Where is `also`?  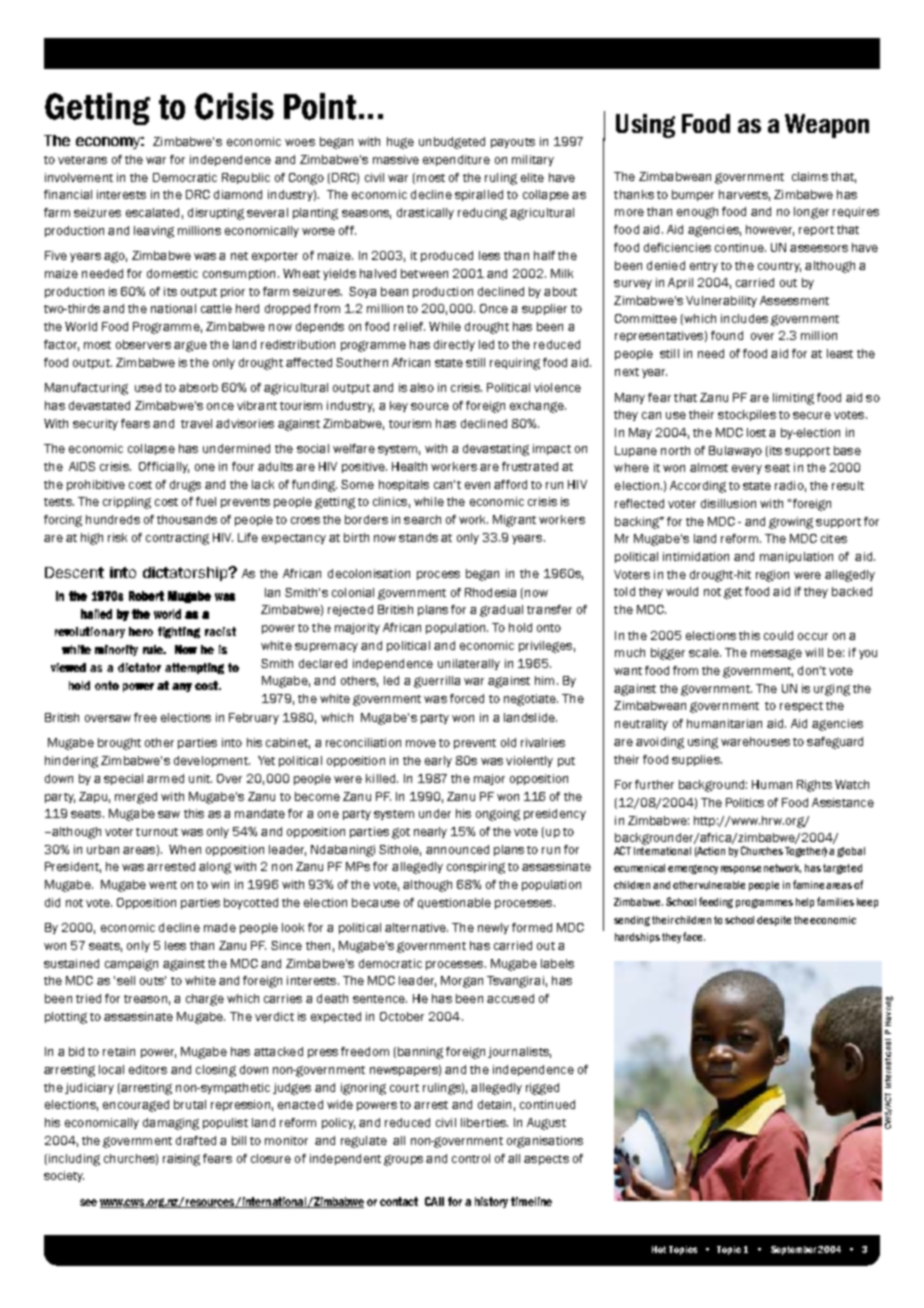 also is located at coordinates (422, 387).
